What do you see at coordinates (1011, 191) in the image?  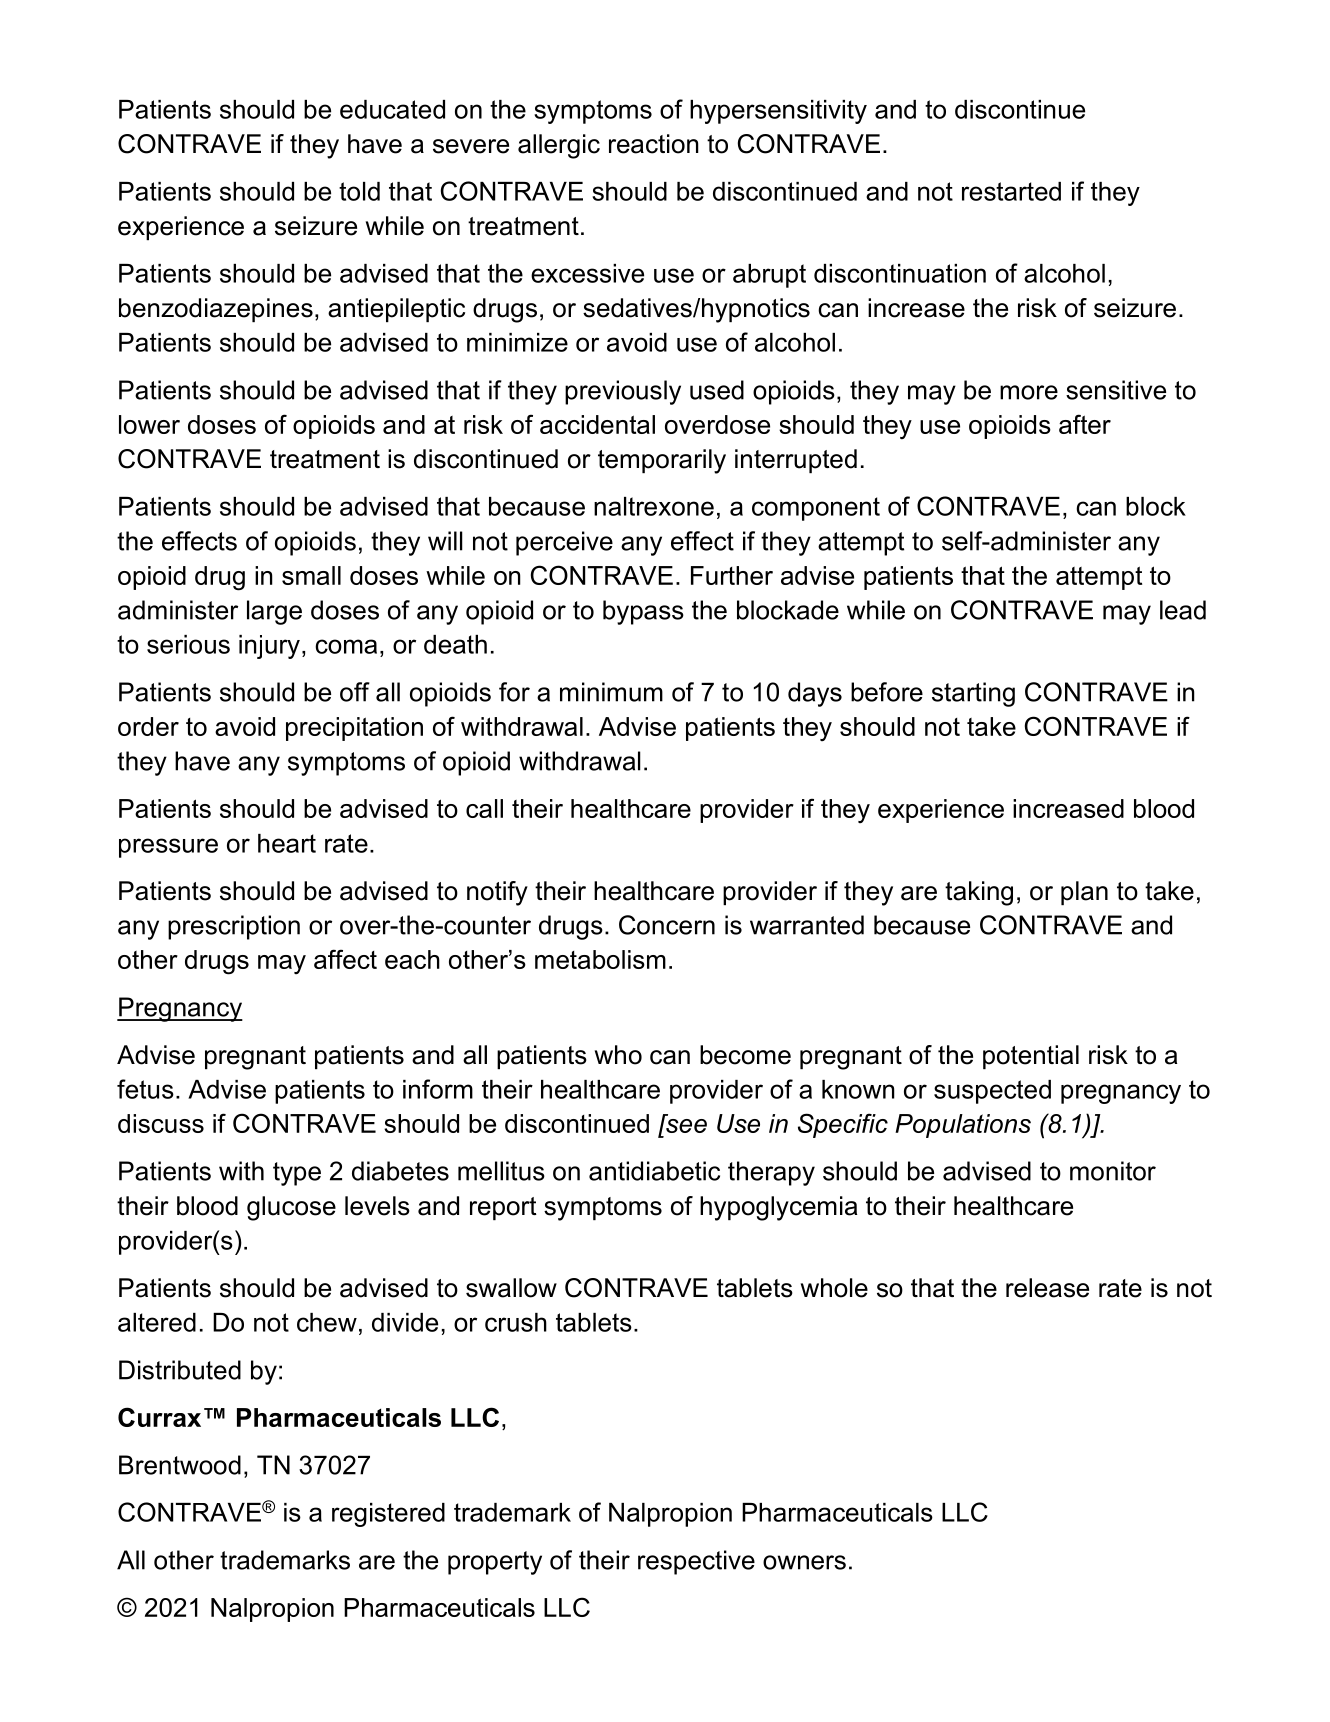 I see `restarted` at bounding box center [1011, 191].
